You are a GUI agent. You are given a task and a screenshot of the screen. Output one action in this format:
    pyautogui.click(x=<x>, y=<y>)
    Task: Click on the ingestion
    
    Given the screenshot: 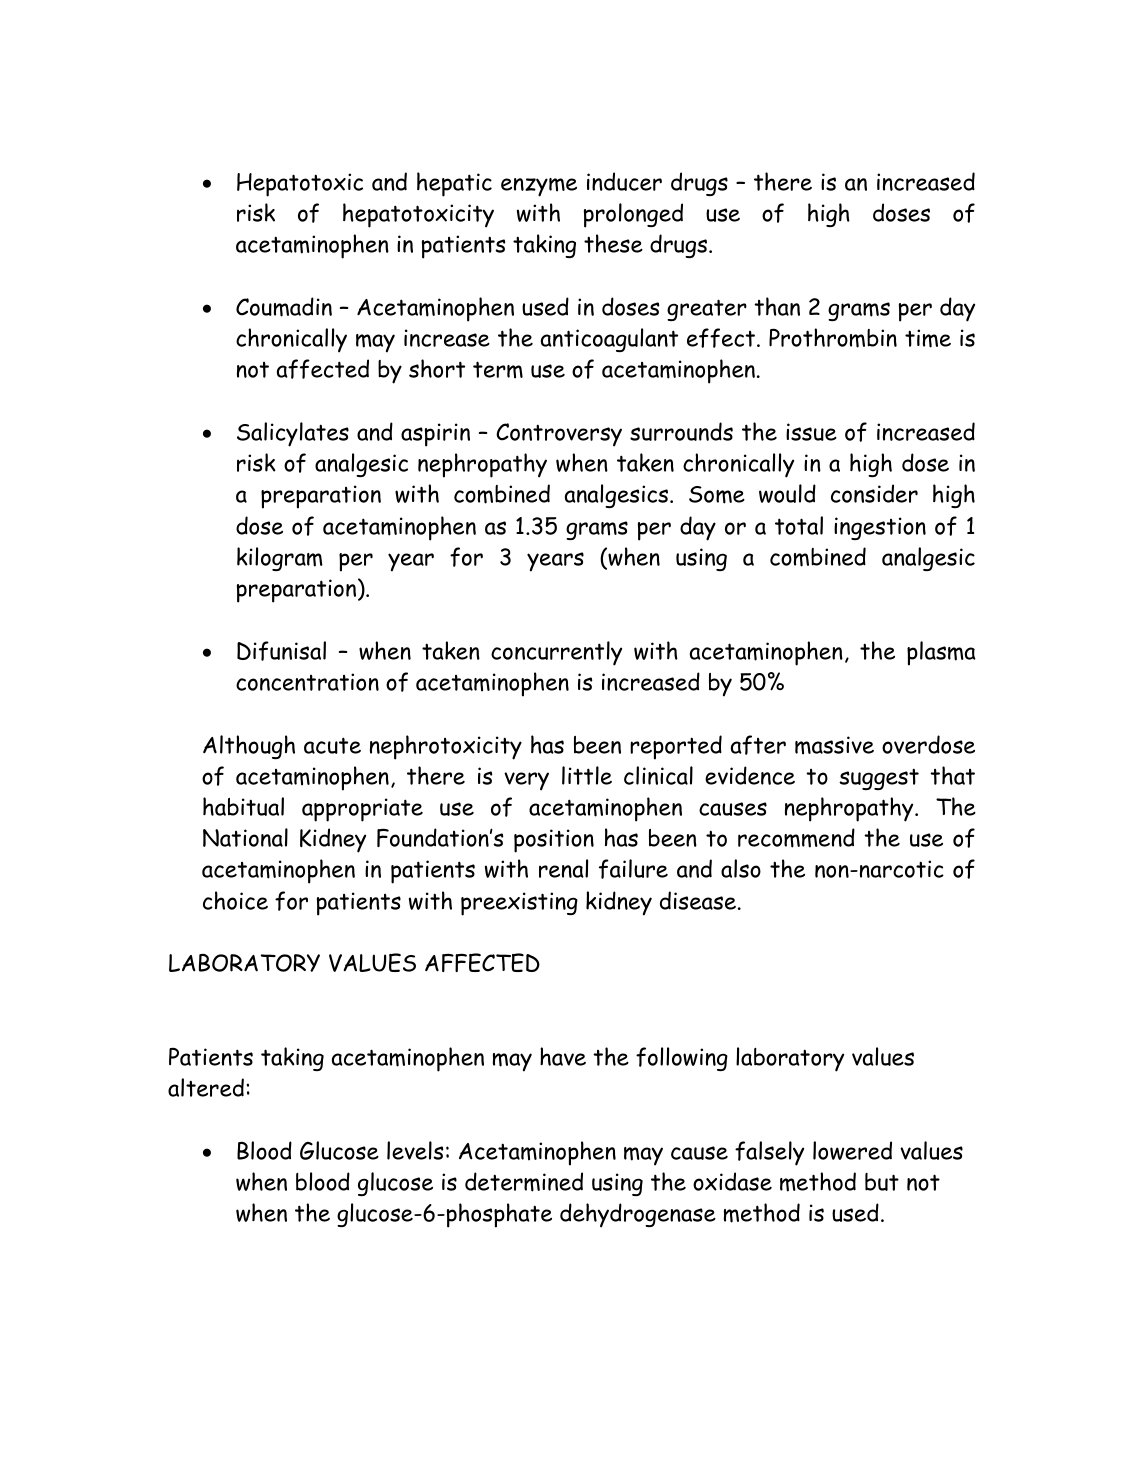 What is the action you would take?
    pyautogui.click(x=880, y=528)
